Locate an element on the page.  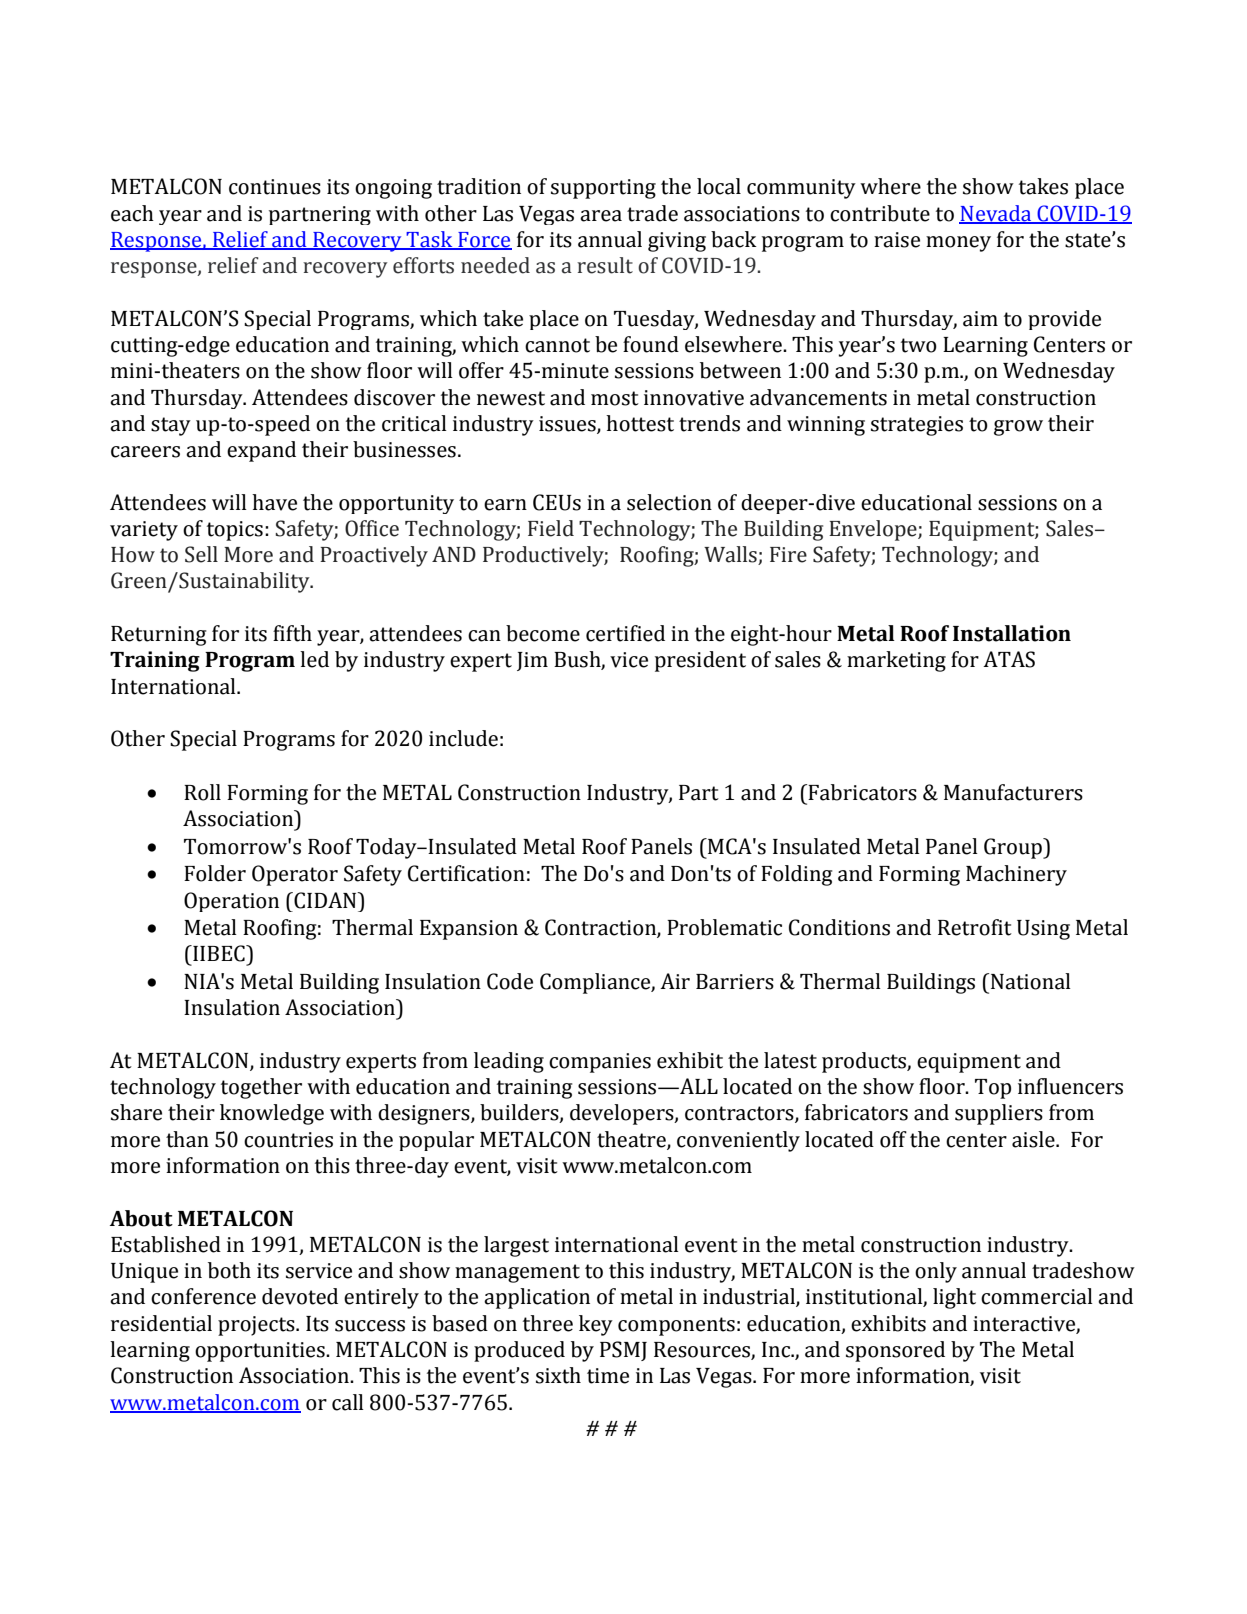
suppliers is located at coordinates (999, 1114).
